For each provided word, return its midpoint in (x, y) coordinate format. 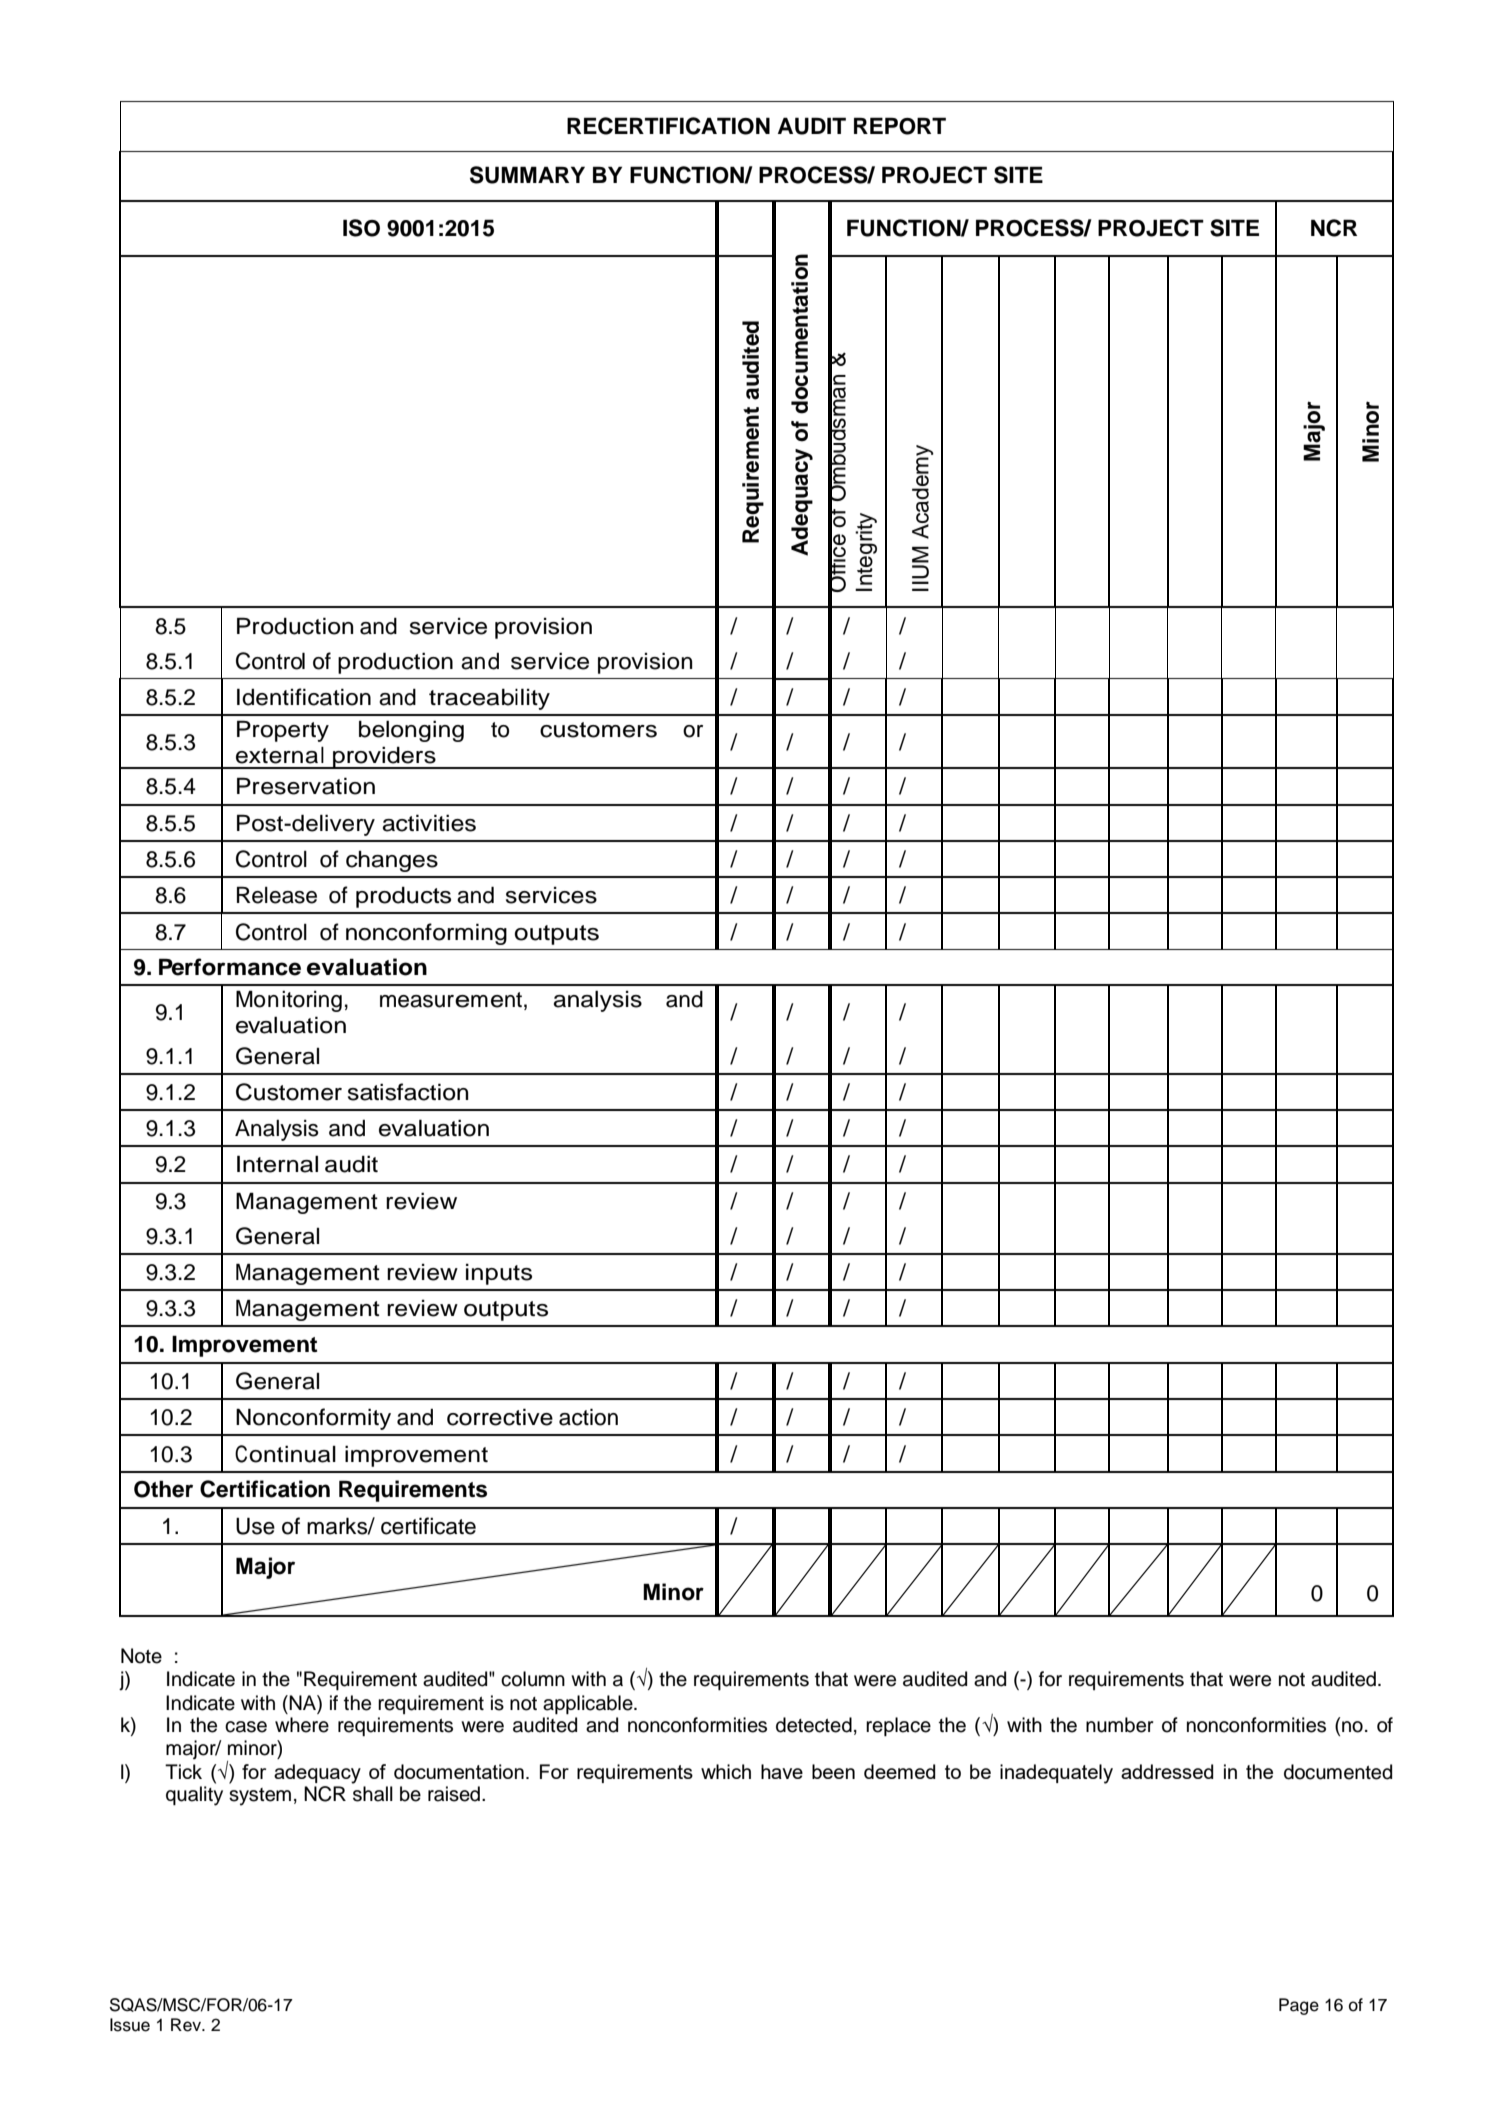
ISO (361, 228)
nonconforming (426, 934)
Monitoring (289, 1001)
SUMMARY (527, 175)
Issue (130, 2025)
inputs (499, 1274)
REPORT (900, 126)
